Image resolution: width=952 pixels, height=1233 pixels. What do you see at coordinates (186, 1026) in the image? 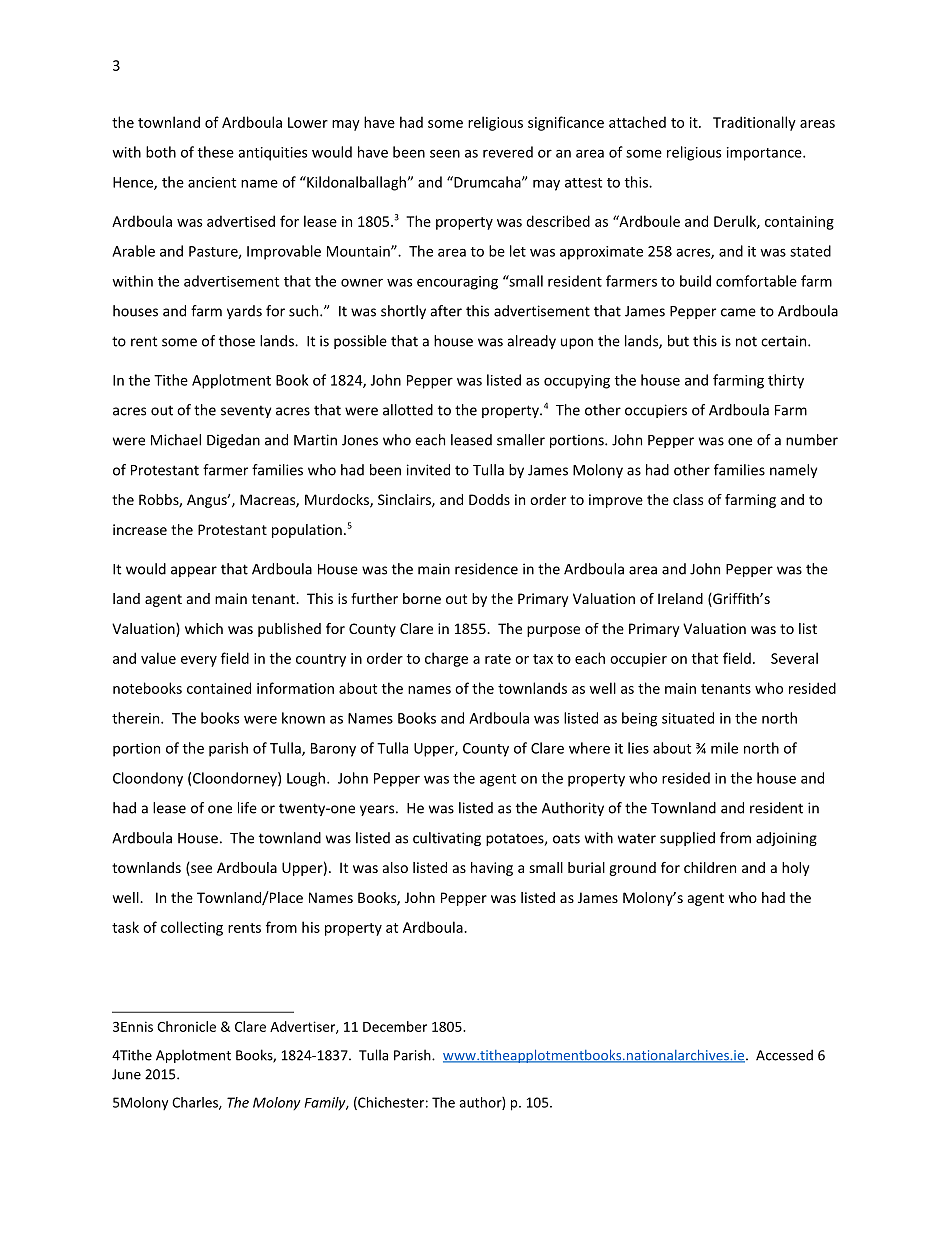
I see `Chronicle` at bounding box center [186, 1026].
